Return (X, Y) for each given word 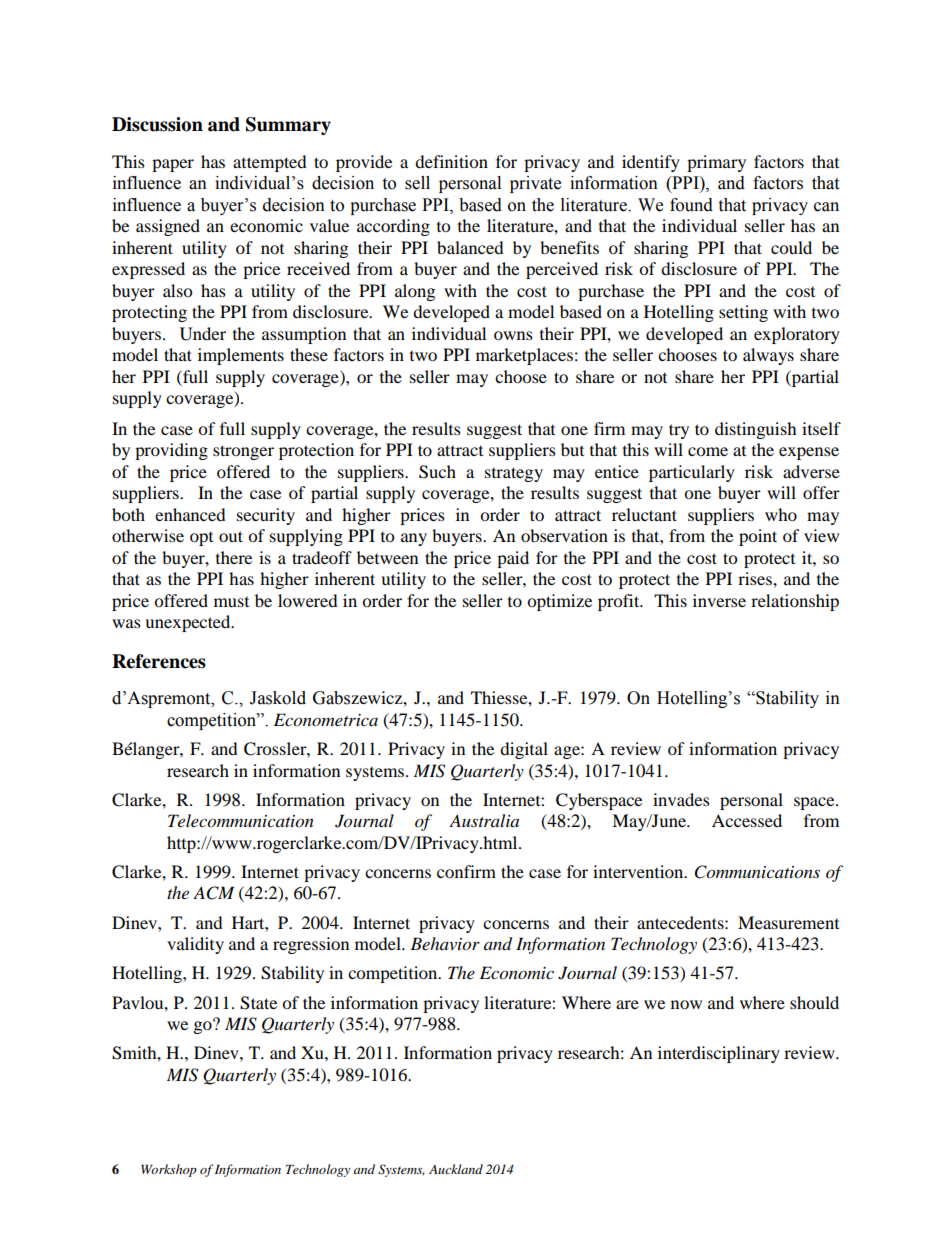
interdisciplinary (719, 1054)
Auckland (456, 1169)
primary (716, 163)
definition (451, 161)
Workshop (169, 1170)
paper (173, 165)
